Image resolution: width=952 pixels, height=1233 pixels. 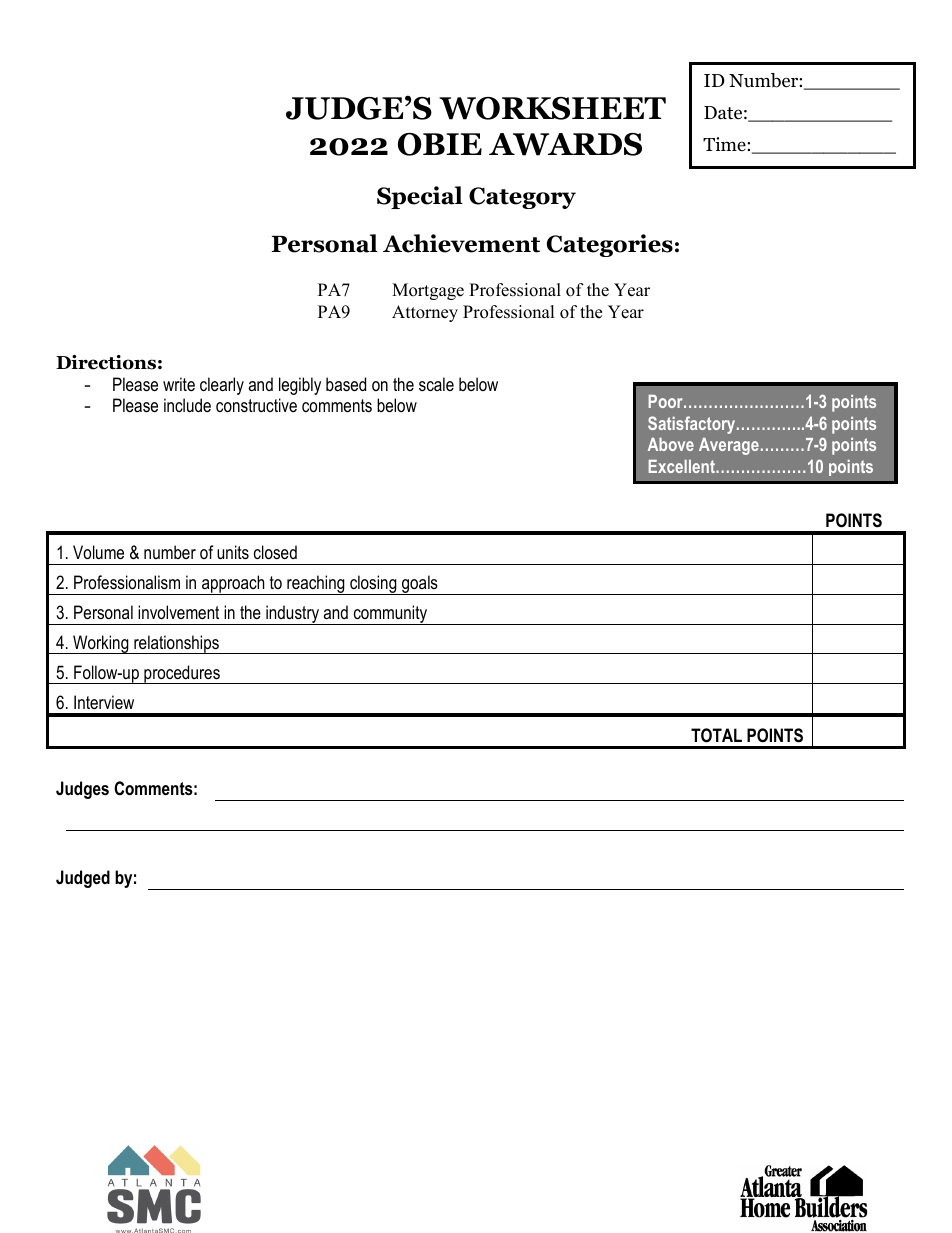 What do you see at coordinates (420, 197) in the screenshot?
I see `Special` at bounding box center [420, 197].
